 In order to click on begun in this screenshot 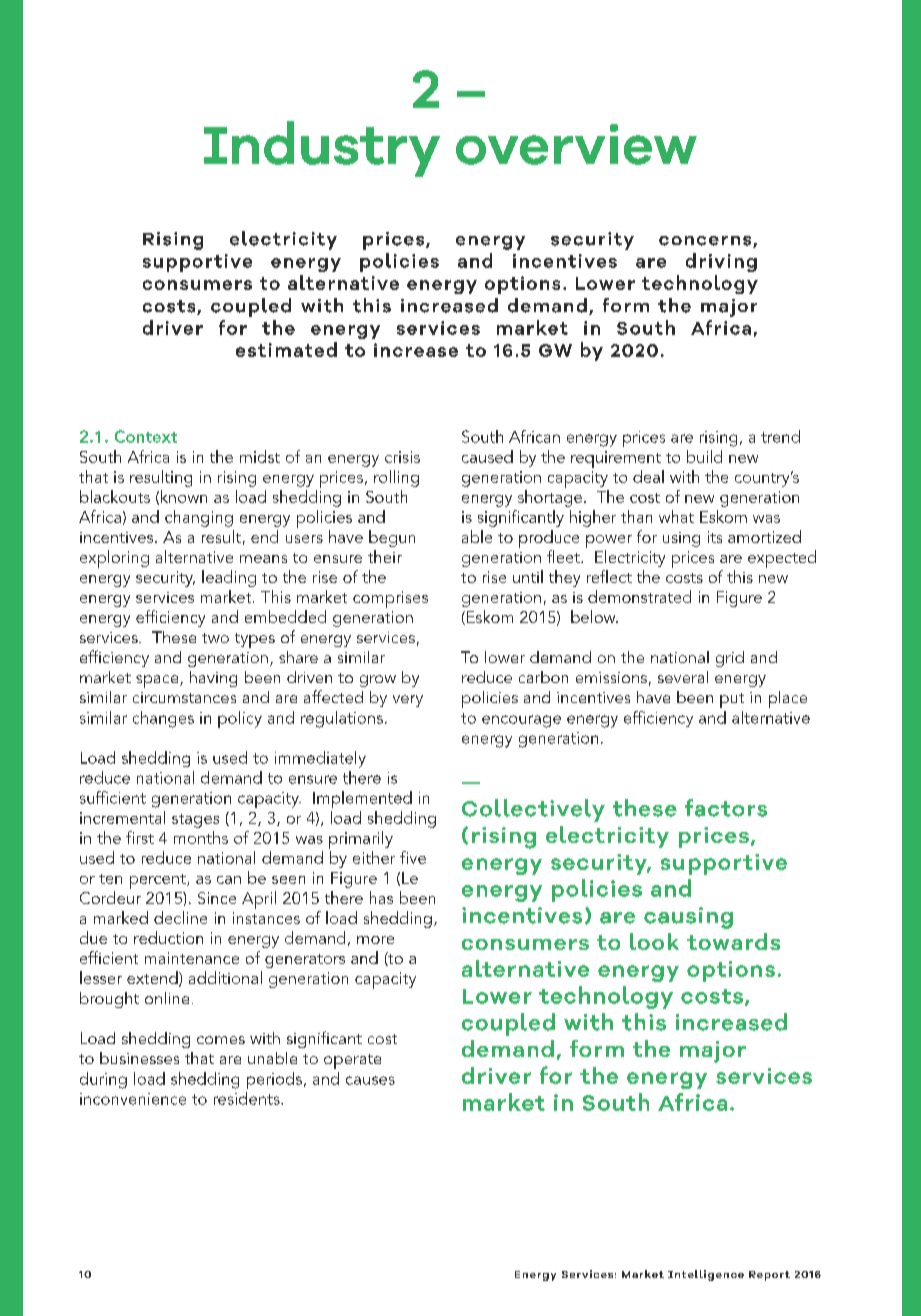, I will do `click(392, 538)`.
